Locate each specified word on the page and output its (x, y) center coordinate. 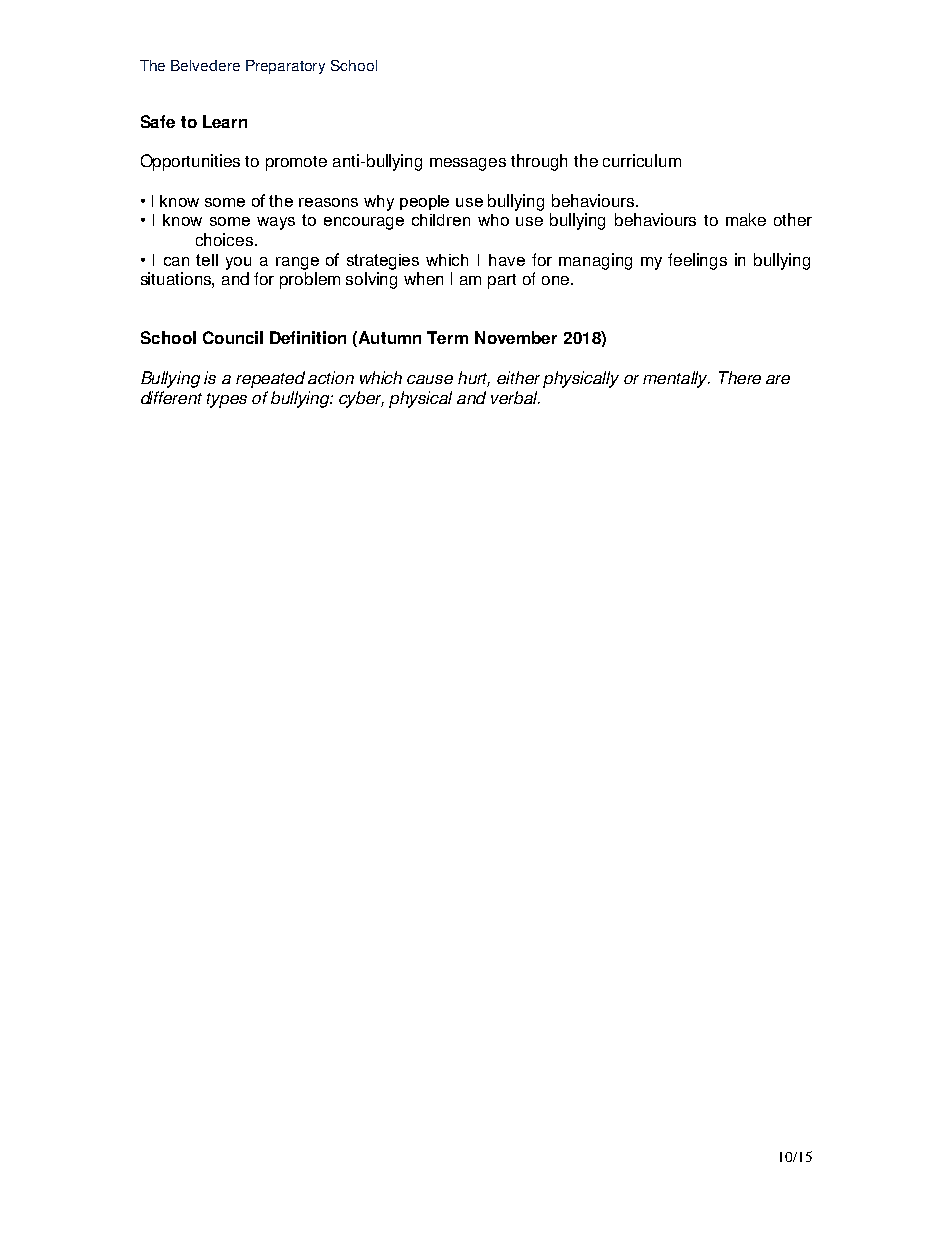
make (746, 219)
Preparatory (285, 67)
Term (447, 337)
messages (468, 164)
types (227, 400)
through (539, 162)
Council (233, 337)
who (493, 220)
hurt (474, 379)
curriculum (642, 160)
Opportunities (190, 162)
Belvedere (205, 65)
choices (226, 239)
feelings (697, 261)
